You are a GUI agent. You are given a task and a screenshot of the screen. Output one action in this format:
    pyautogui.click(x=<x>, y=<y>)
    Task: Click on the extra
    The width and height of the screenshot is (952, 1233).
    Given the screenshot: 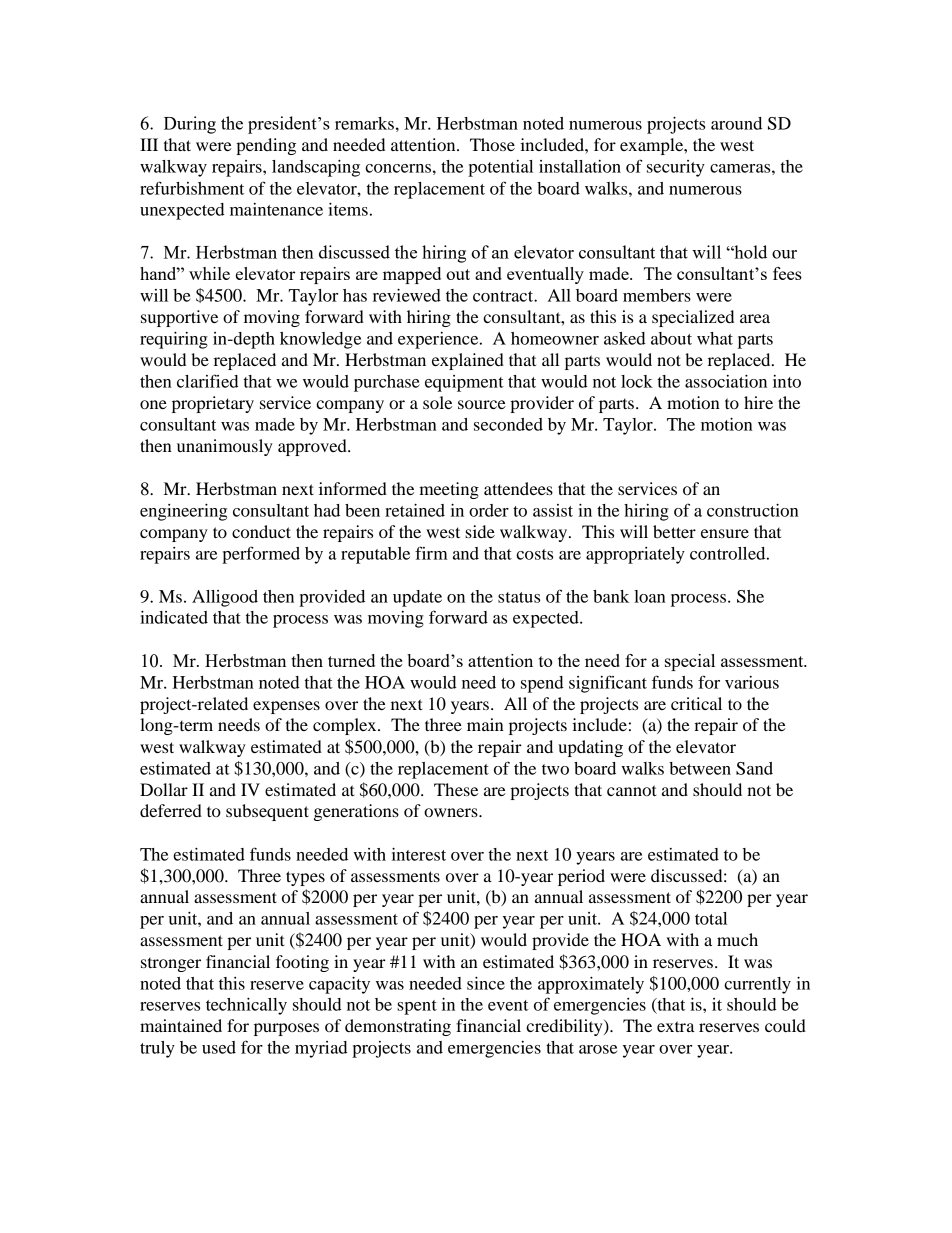 What is the action you would take?
    pyautogui.click(x=676, y=1026)
